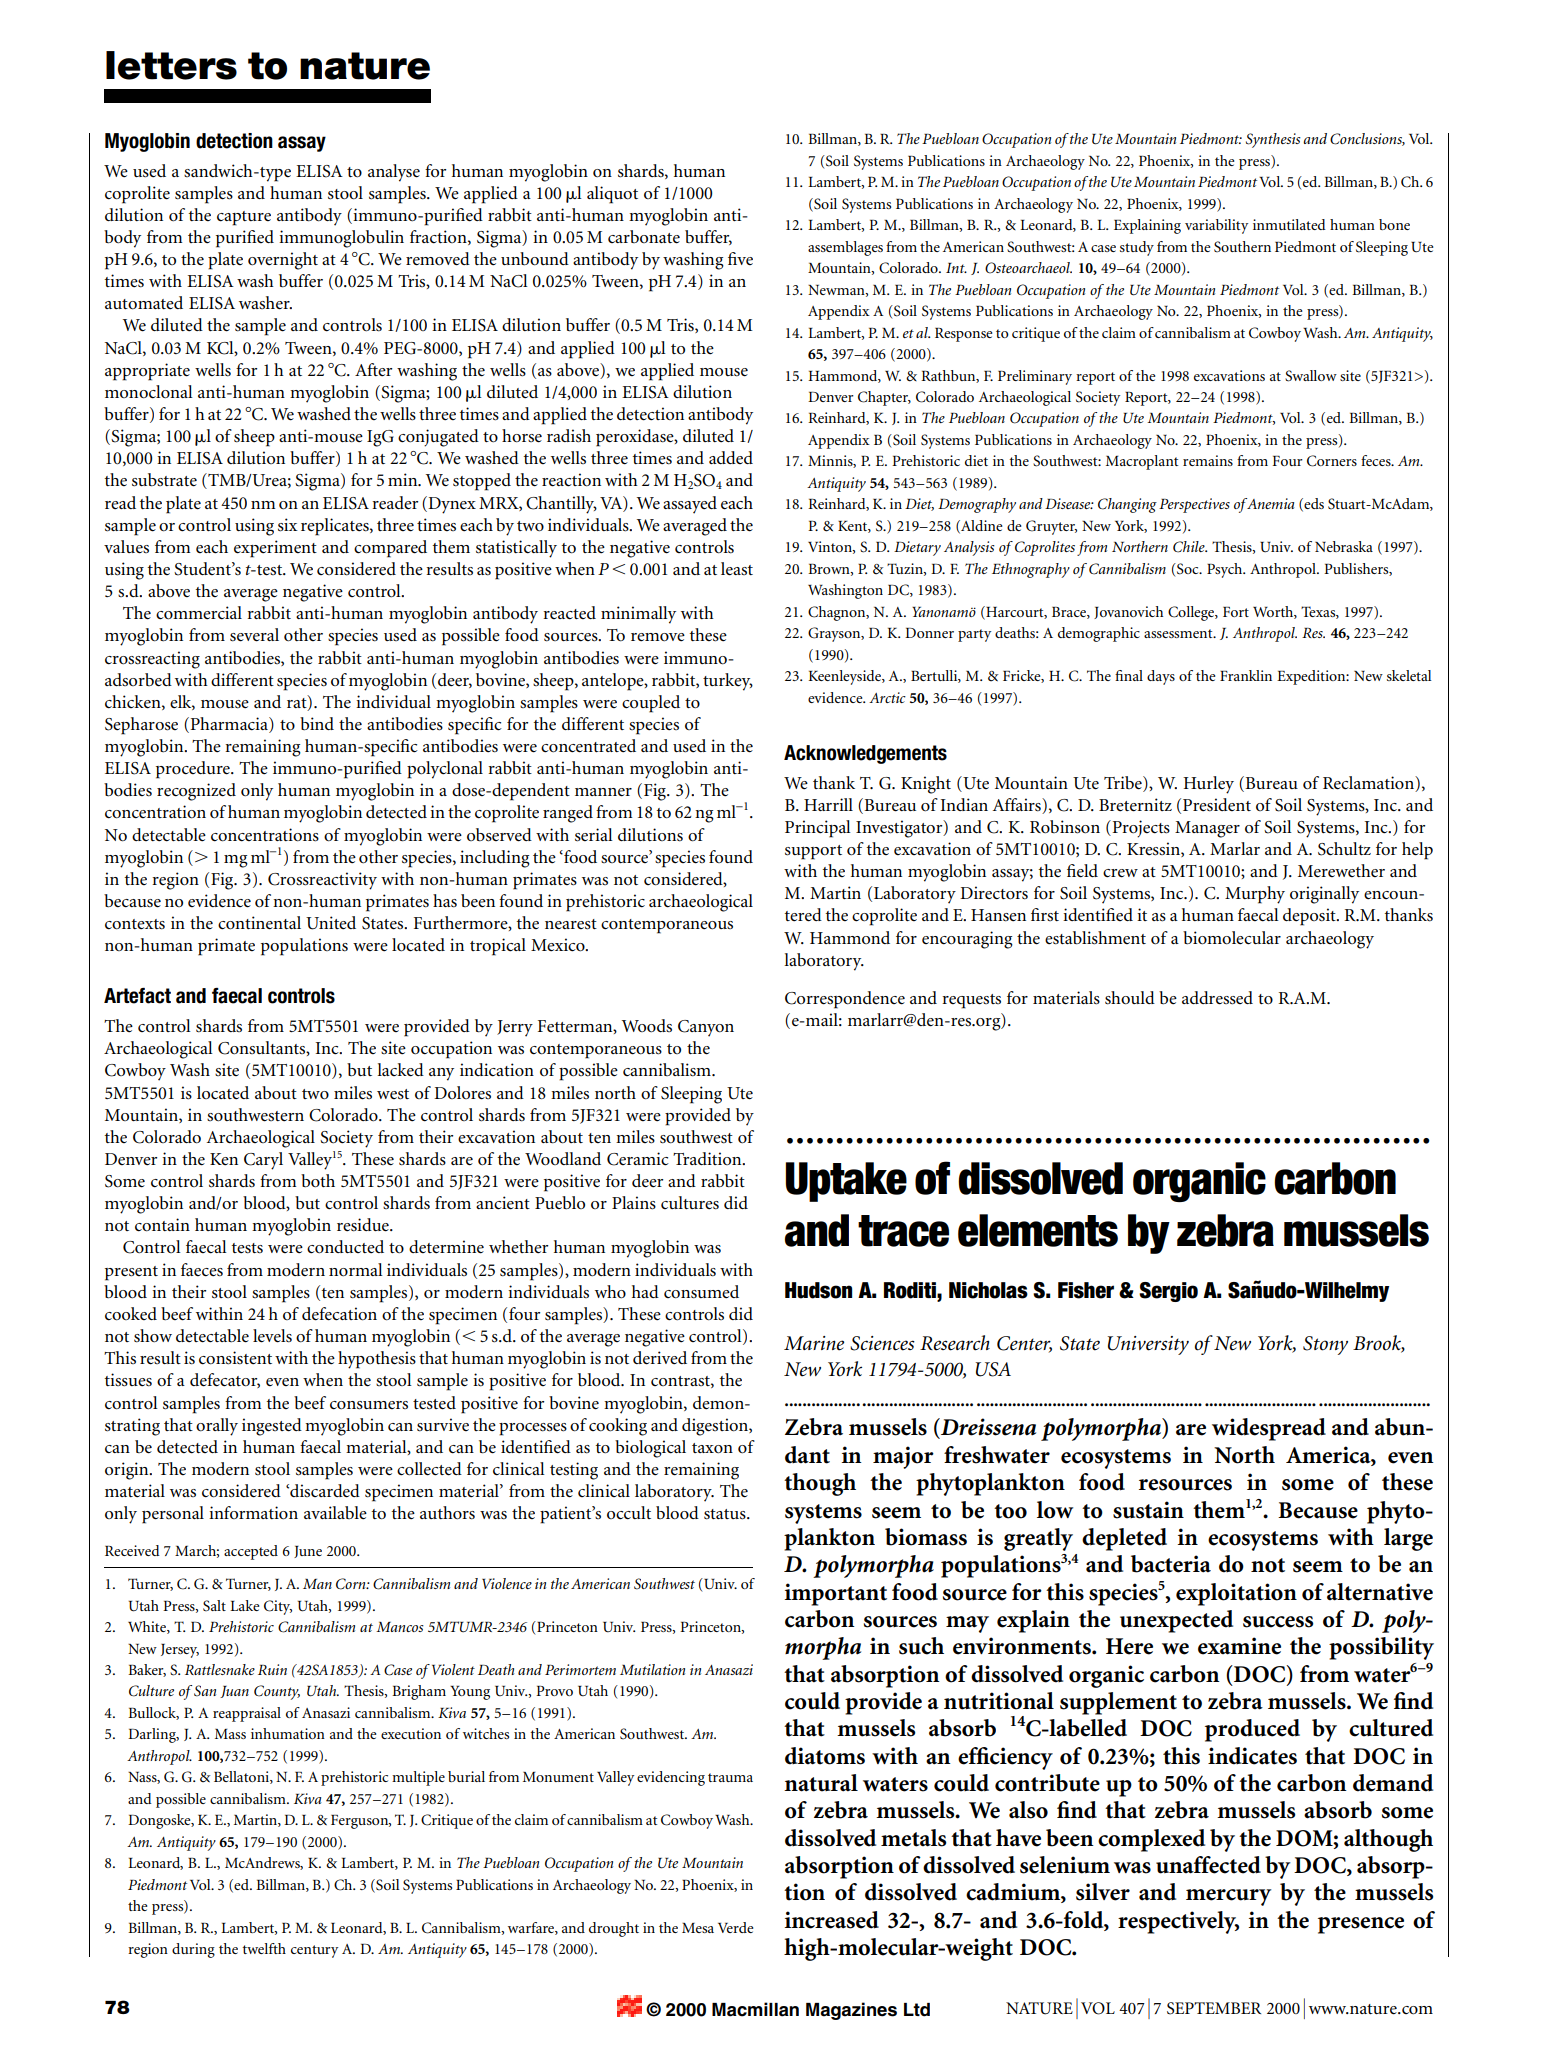  Describe the element at coordinates (845, 248) in the image. I see `assemblages` at that location.
